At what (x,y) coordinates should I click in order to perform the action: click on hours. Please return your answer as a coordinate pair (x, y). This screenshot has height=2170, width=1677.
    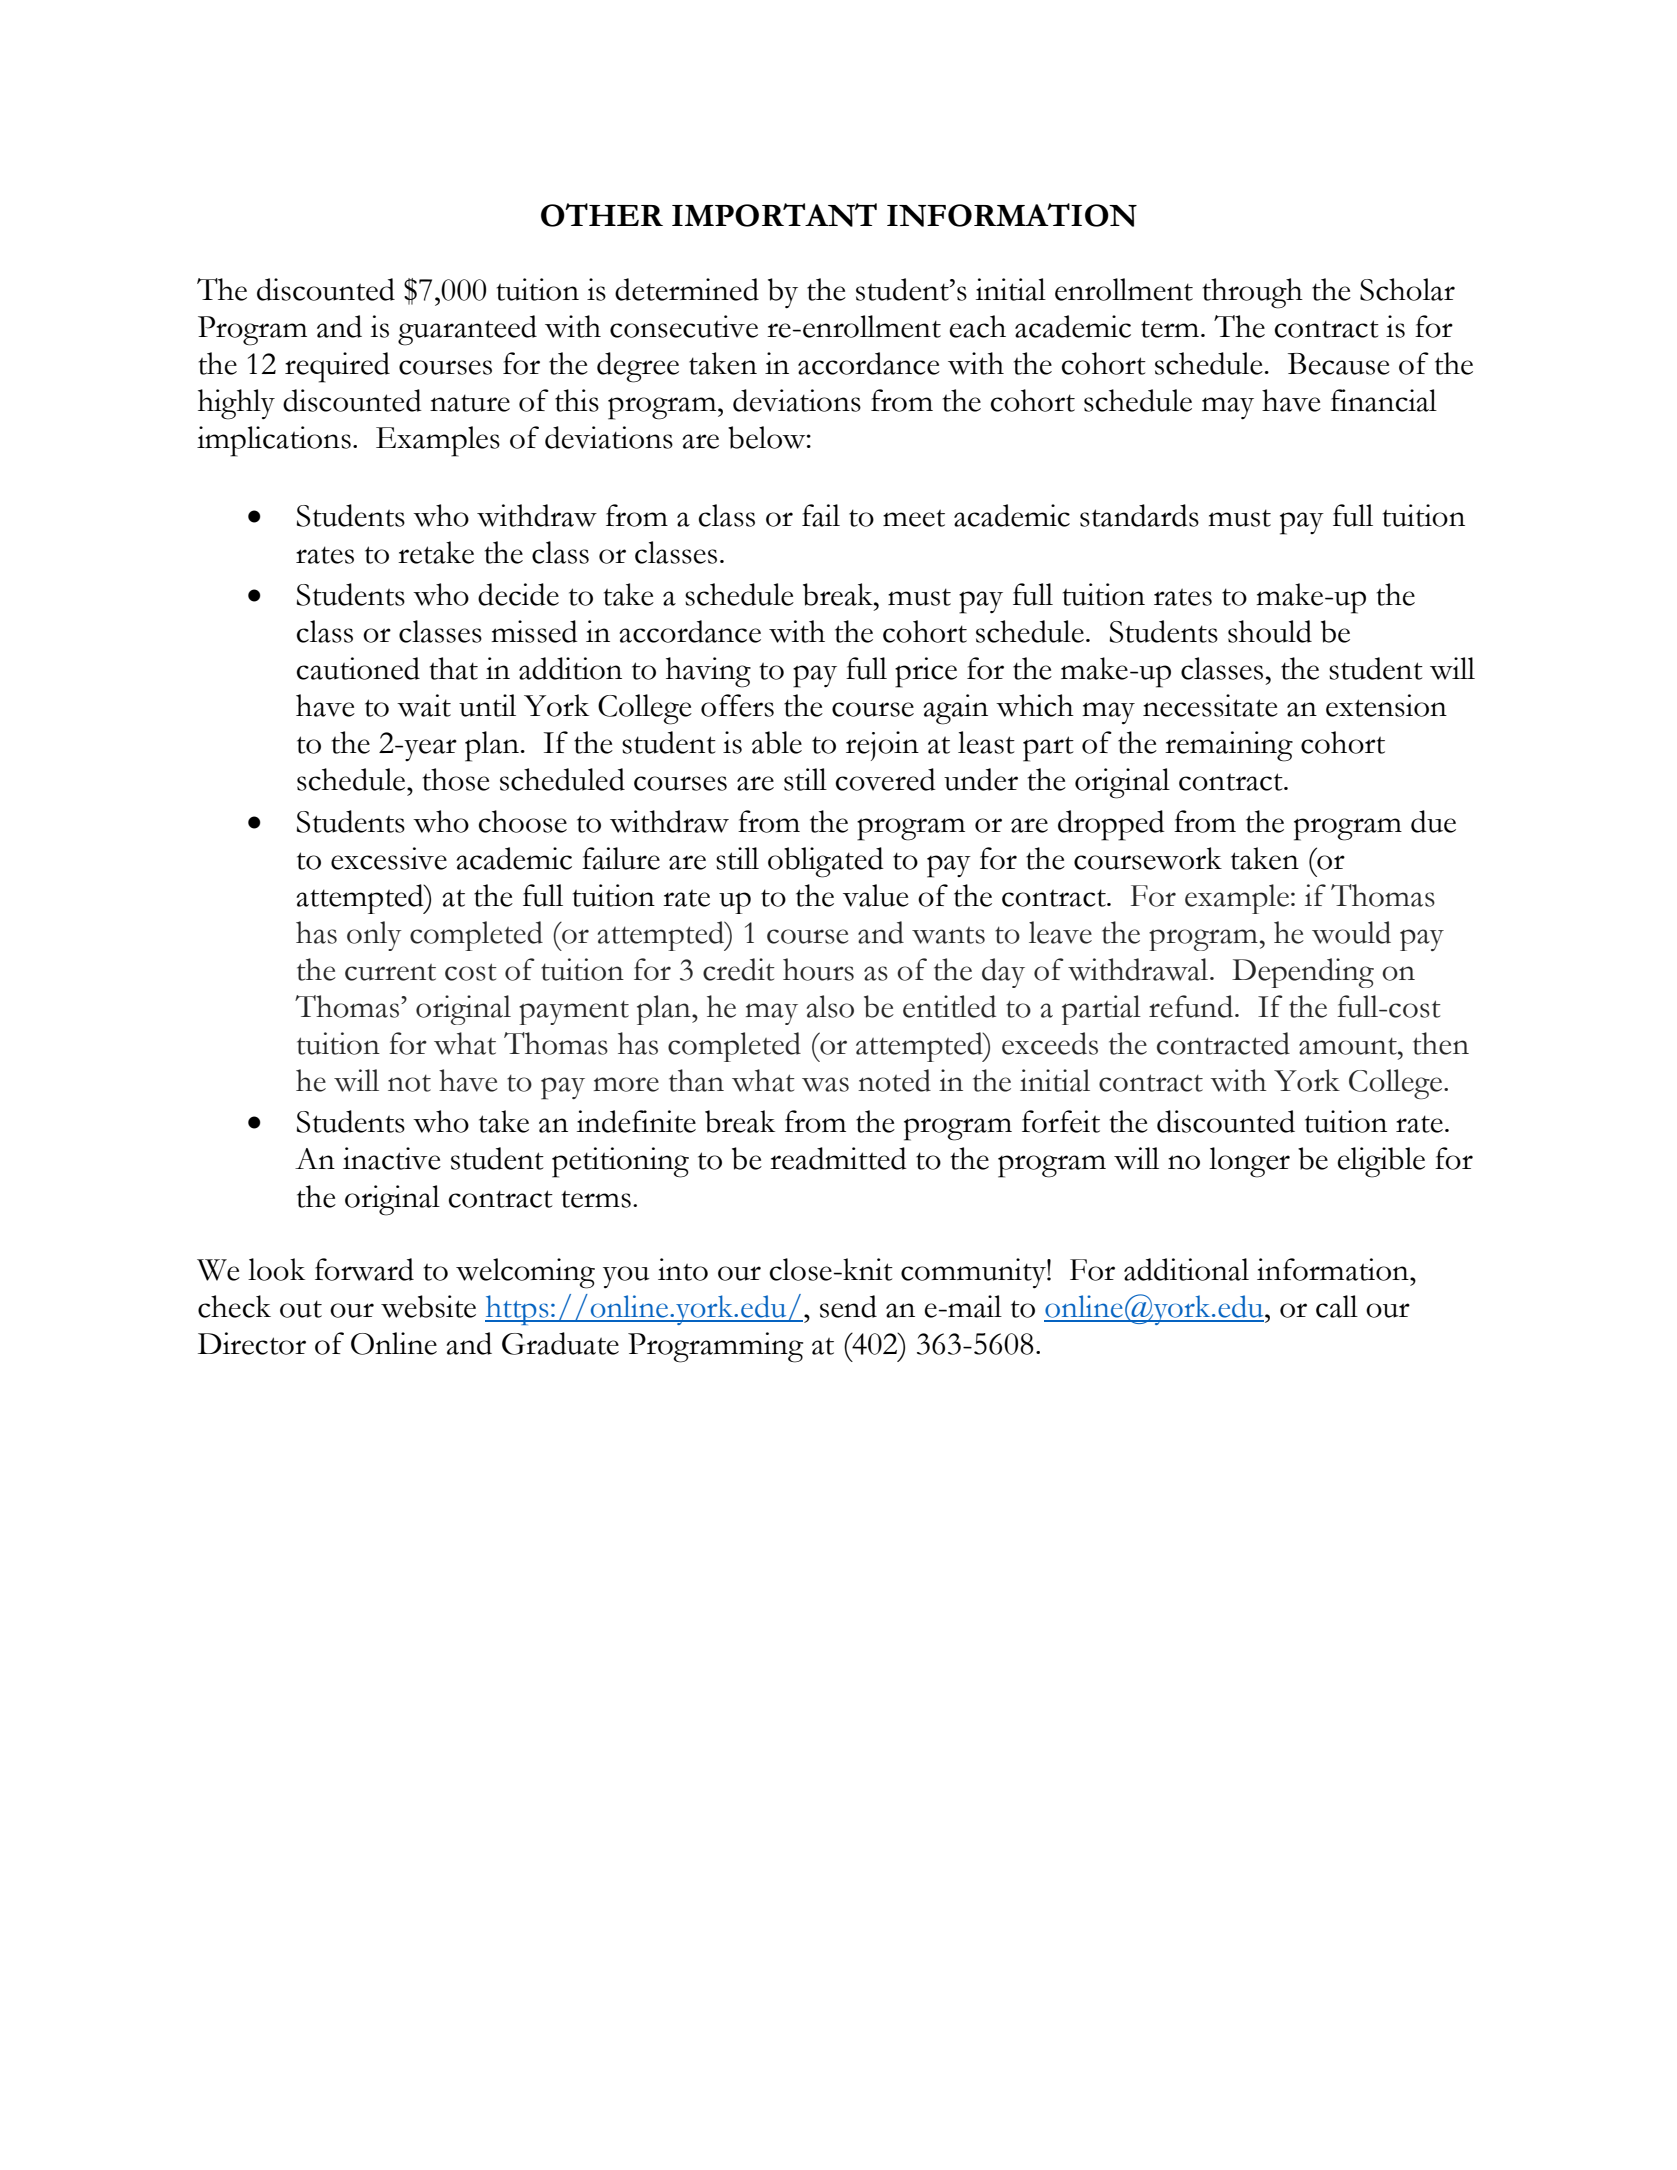
    Looking at the image, I should click on (818, 969).
